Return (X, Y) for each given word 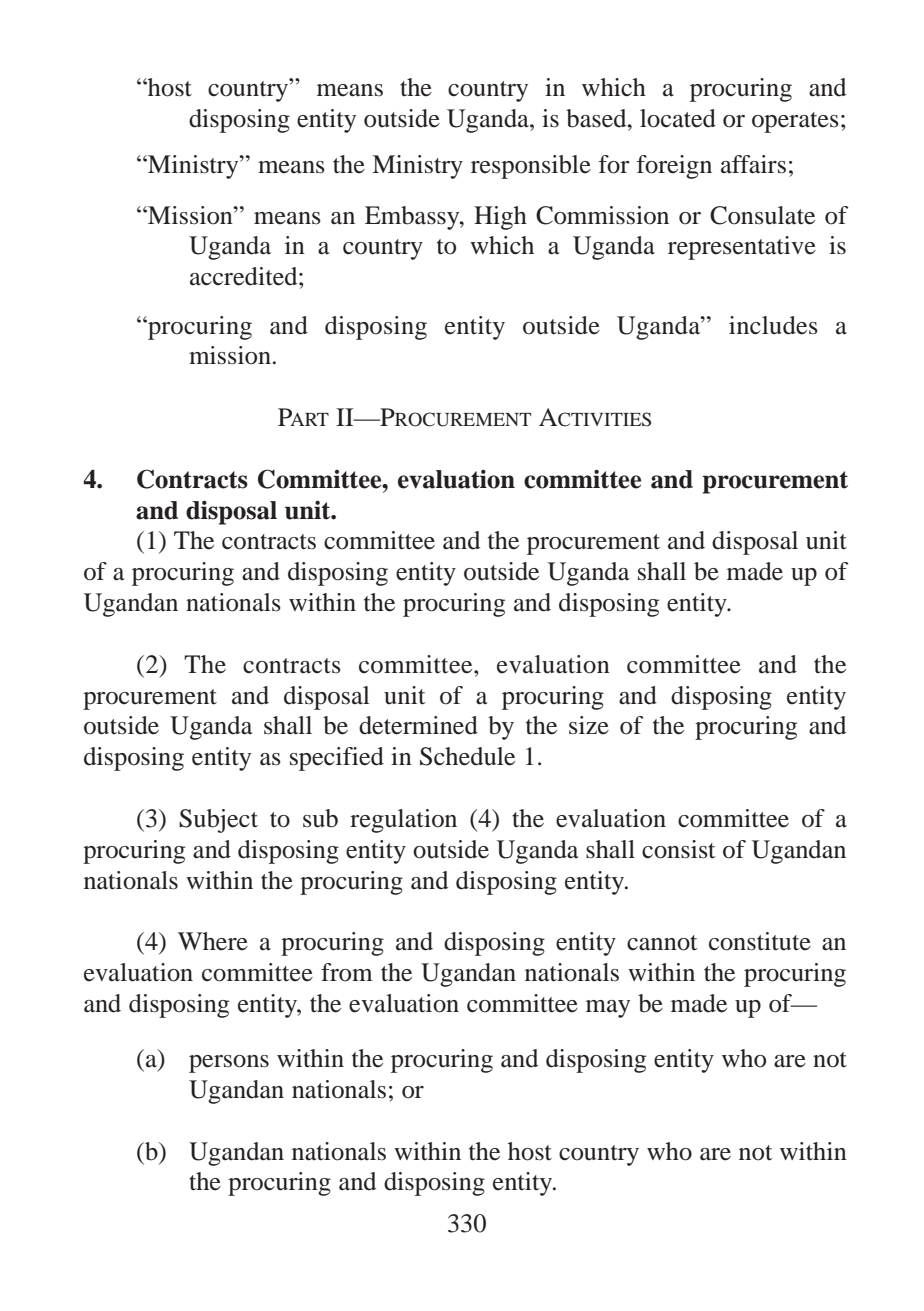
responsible (531, 167)
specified (337, 759)
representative (742, 248)
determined (418, 725)
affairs (753, 164)
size (589, 725)
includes (773, 325)
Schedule (467, 756)
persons (229, 1064)
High (500, 218)
